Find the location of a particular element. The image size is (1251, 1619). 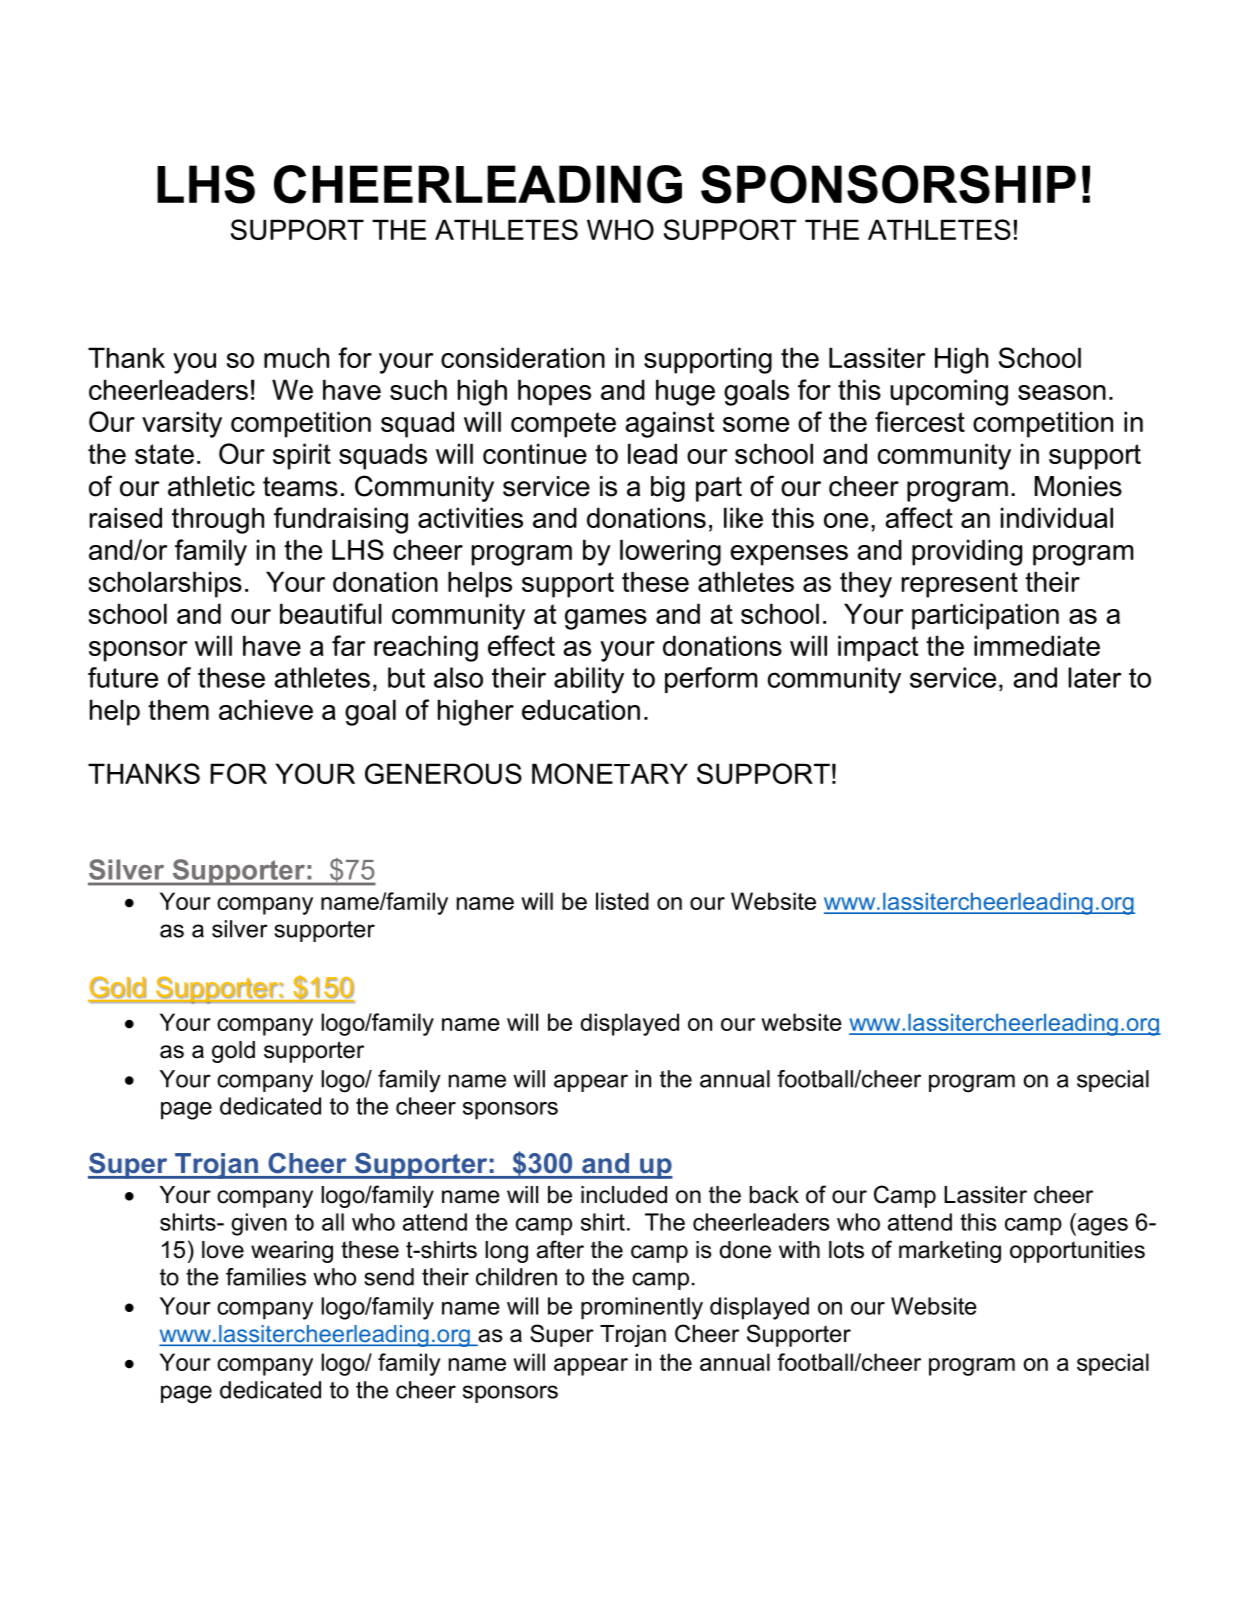

MONETARY is located at coordinates (610, 773).
